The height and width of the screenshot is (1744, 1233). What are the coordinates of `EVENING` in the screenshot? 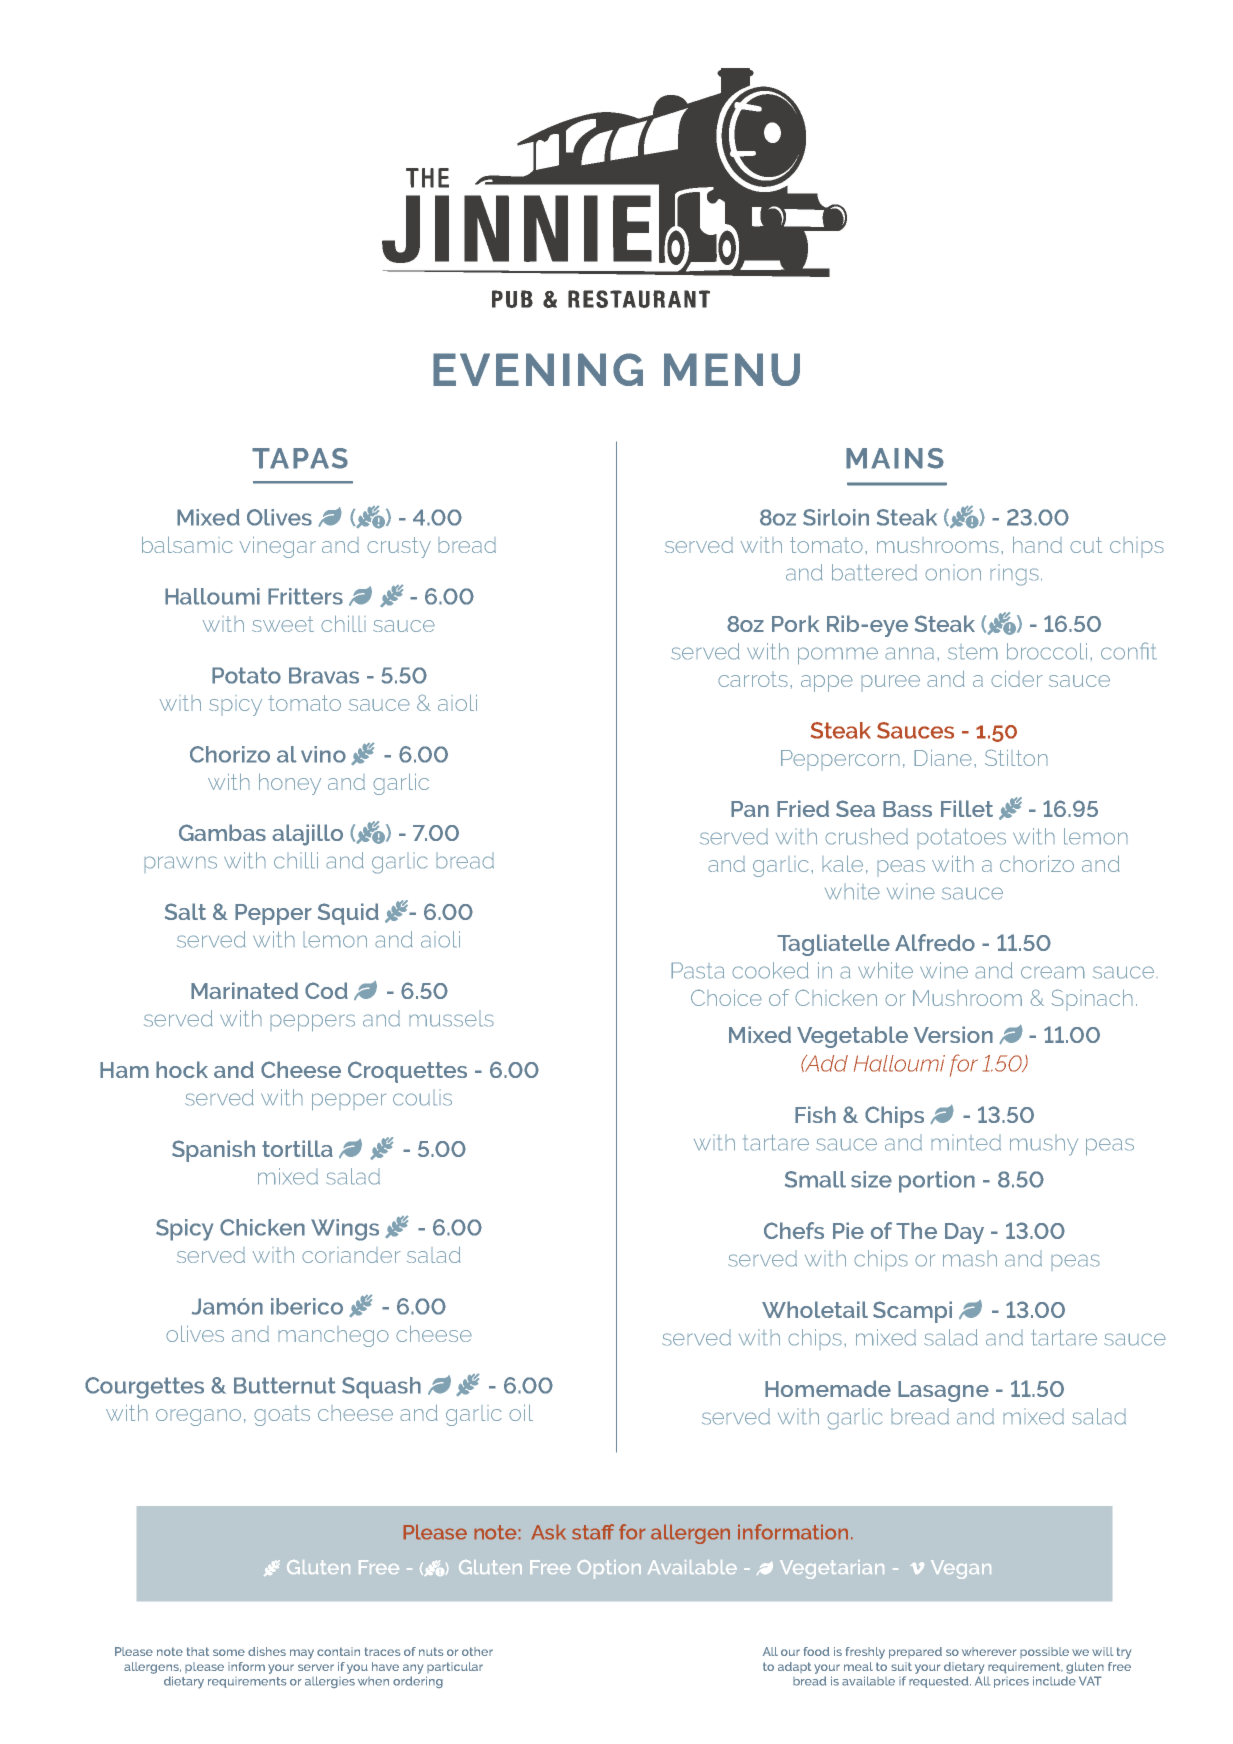 It's located at (538, 369).
